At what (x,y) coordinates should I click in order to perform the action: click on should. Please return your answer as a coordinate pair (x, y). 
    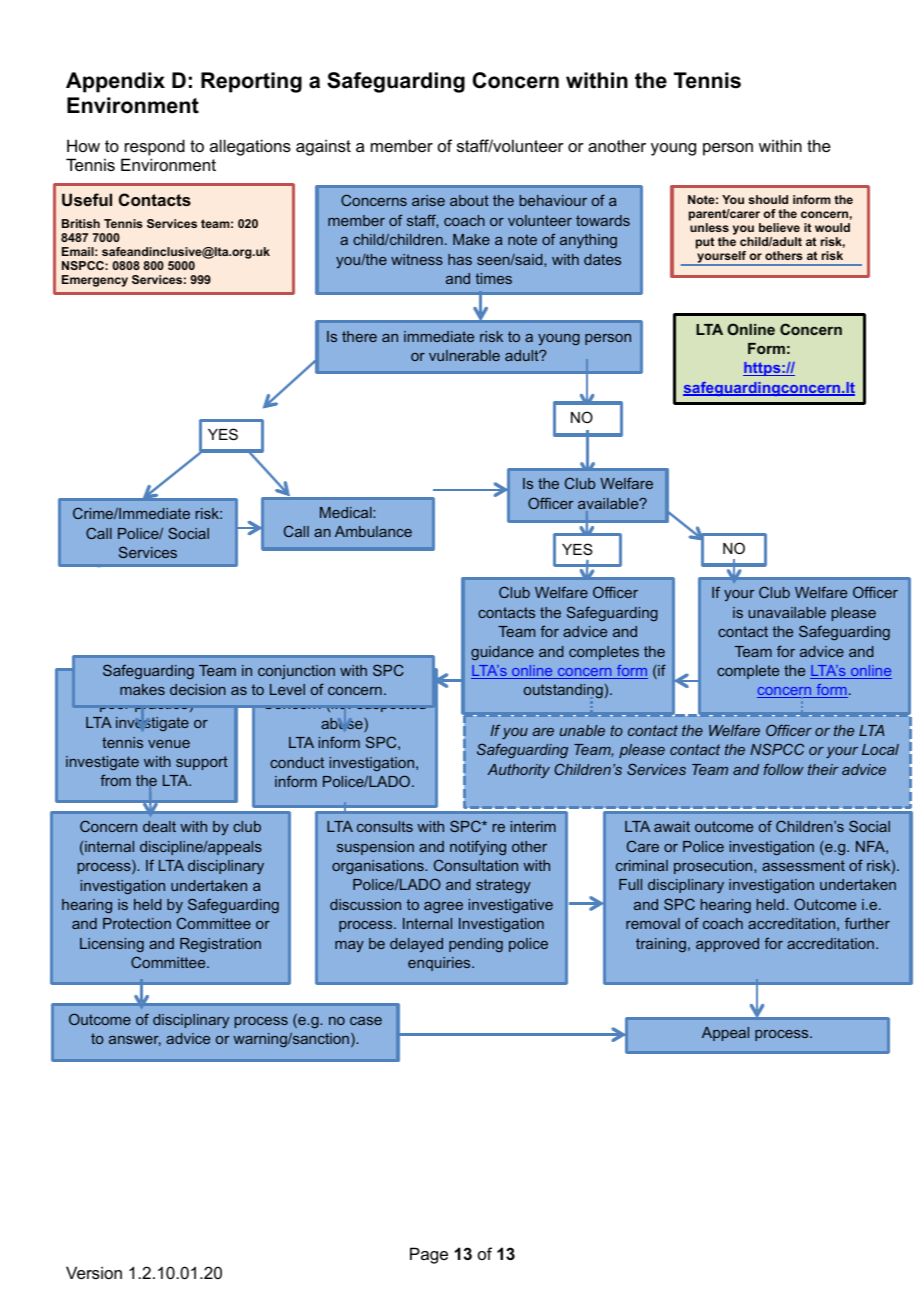
    Looking at the image, I should click on (768, 199).
